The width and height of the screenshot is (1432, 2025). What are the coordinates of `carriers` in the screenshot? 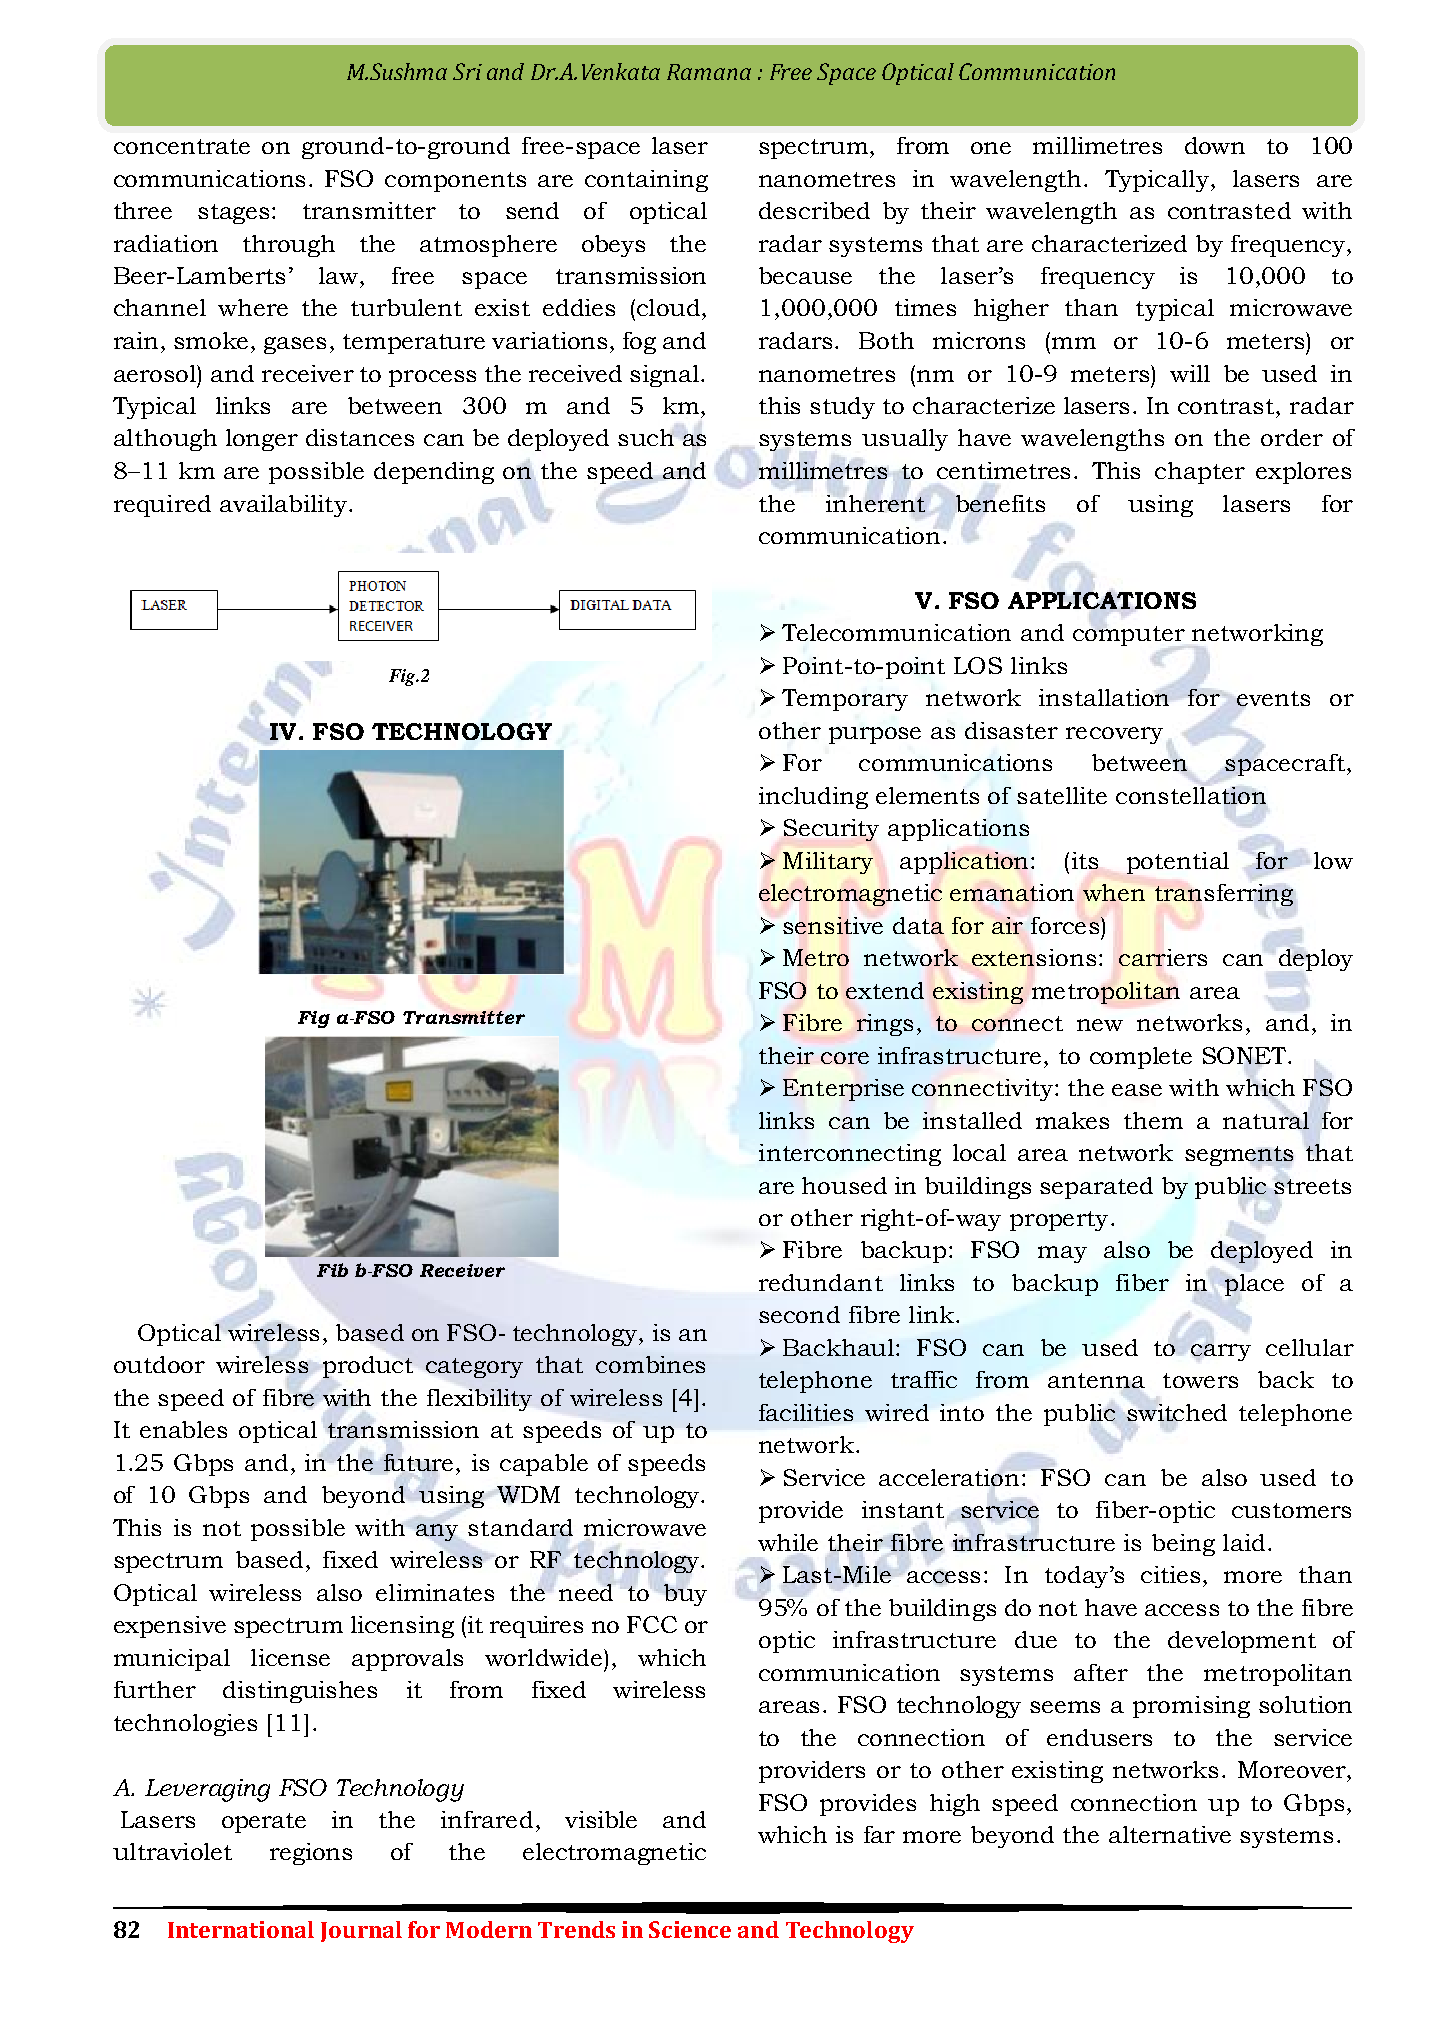 It's located at (1163, 957).
